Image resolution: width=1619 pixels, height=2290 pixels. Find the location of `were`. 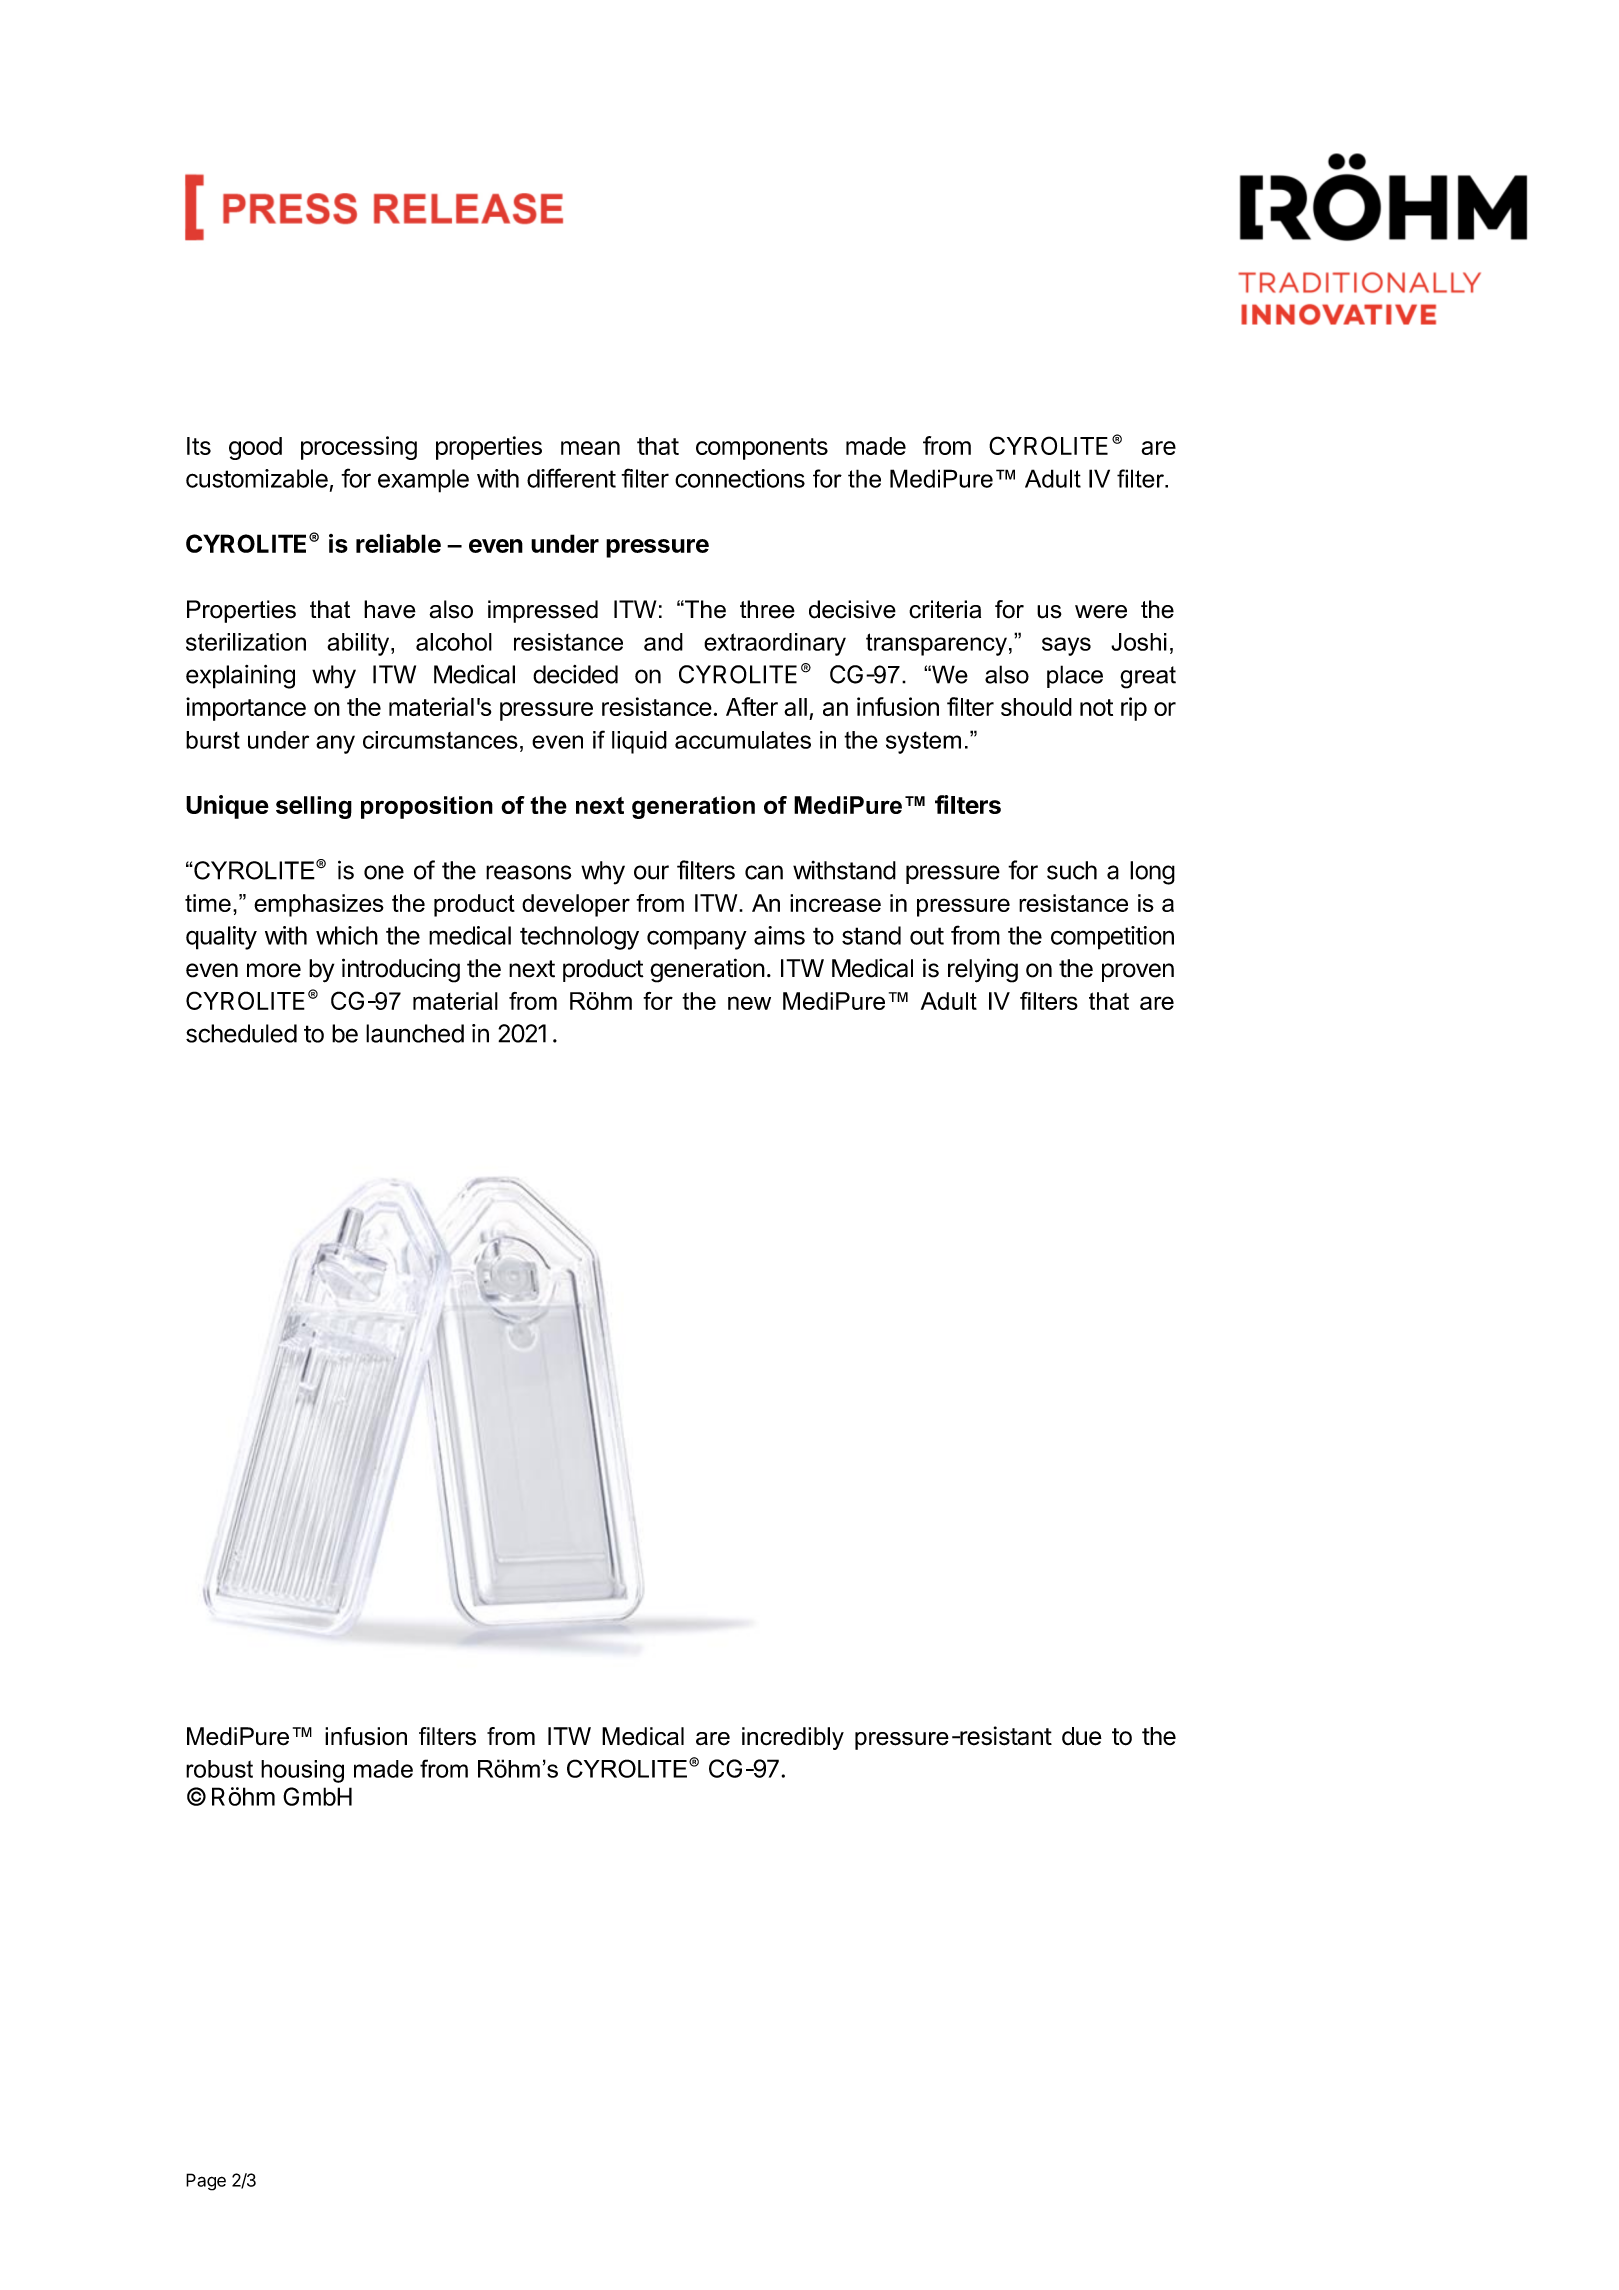

were is located at coordinates (1101, 612).
